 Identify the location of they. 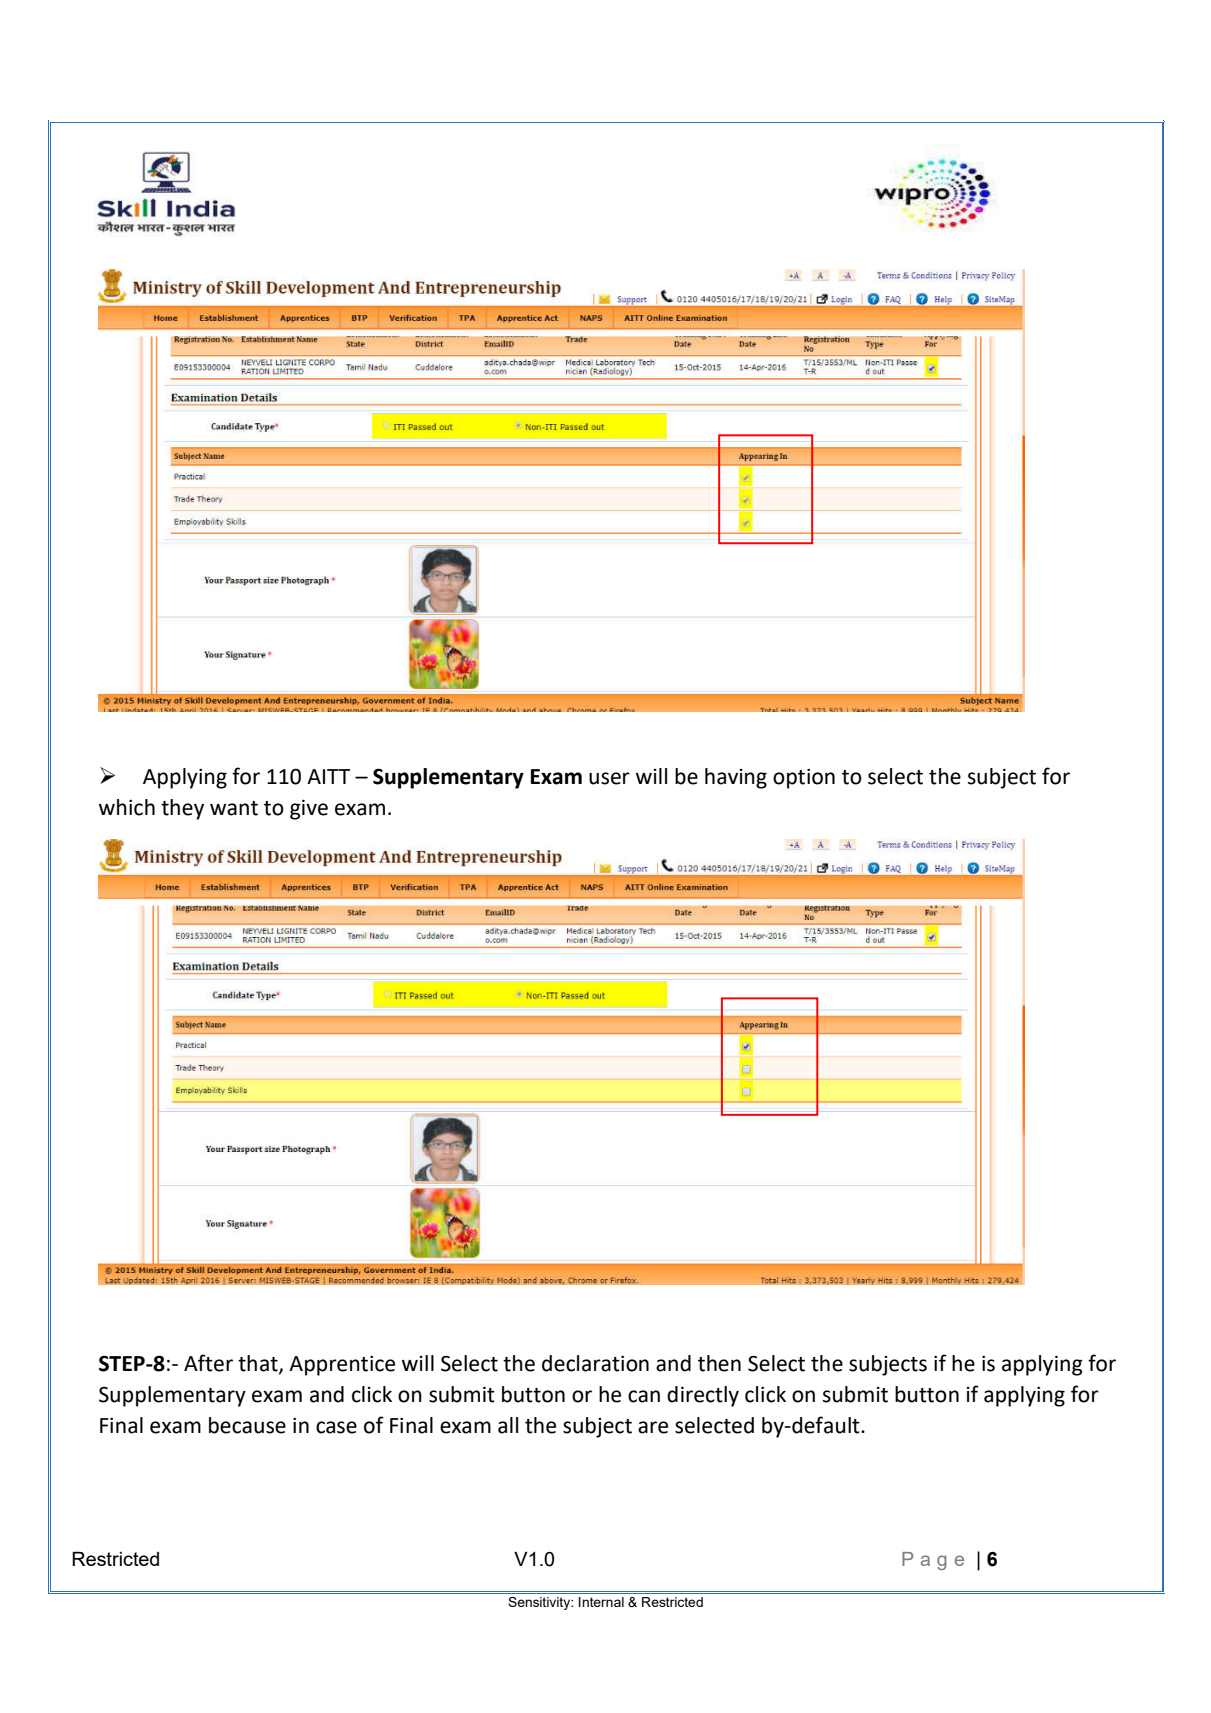
(182, 809).
